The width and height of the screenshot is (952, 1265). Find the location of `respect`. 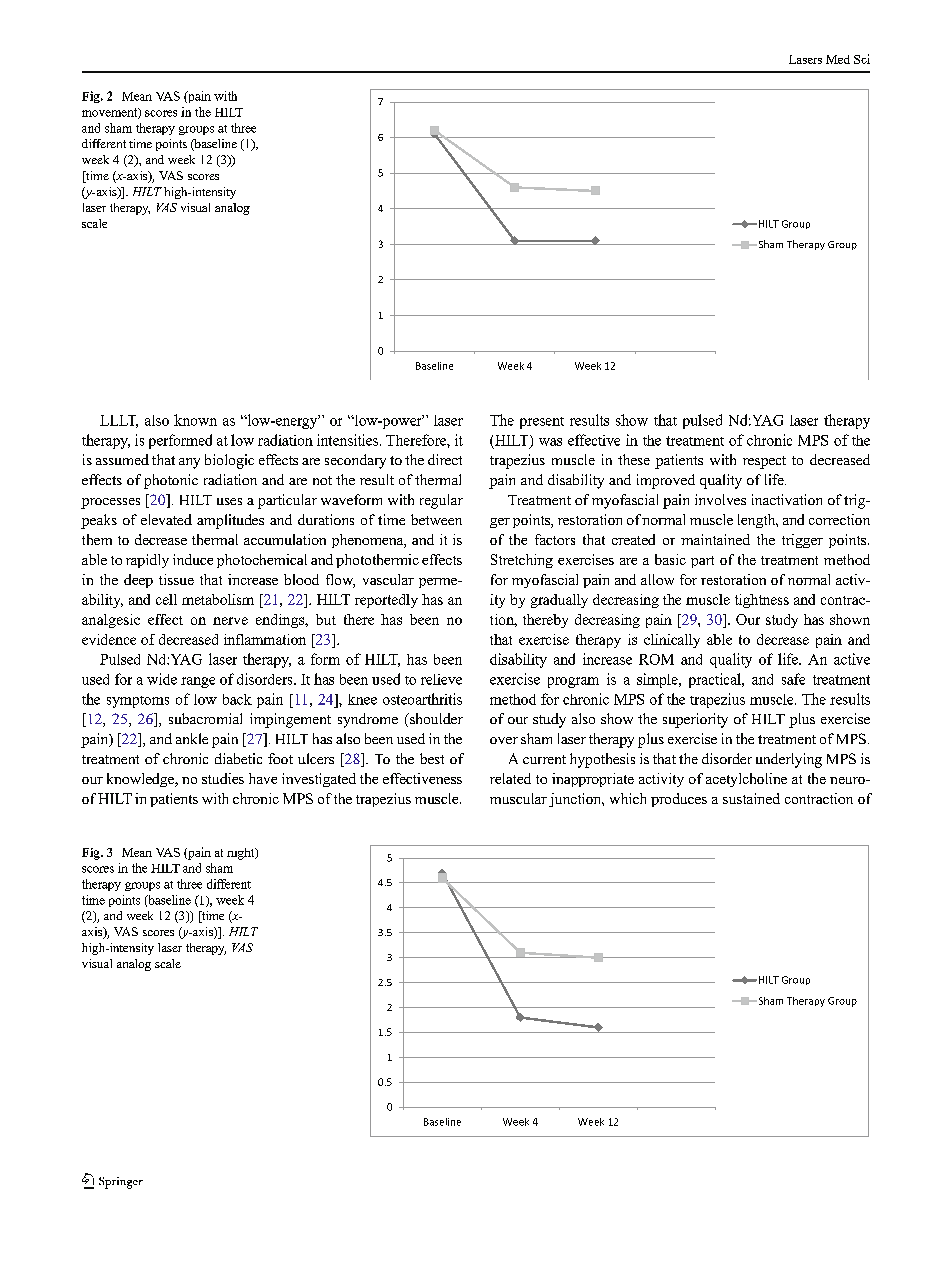

respect is located at coordinates (764, 462).
